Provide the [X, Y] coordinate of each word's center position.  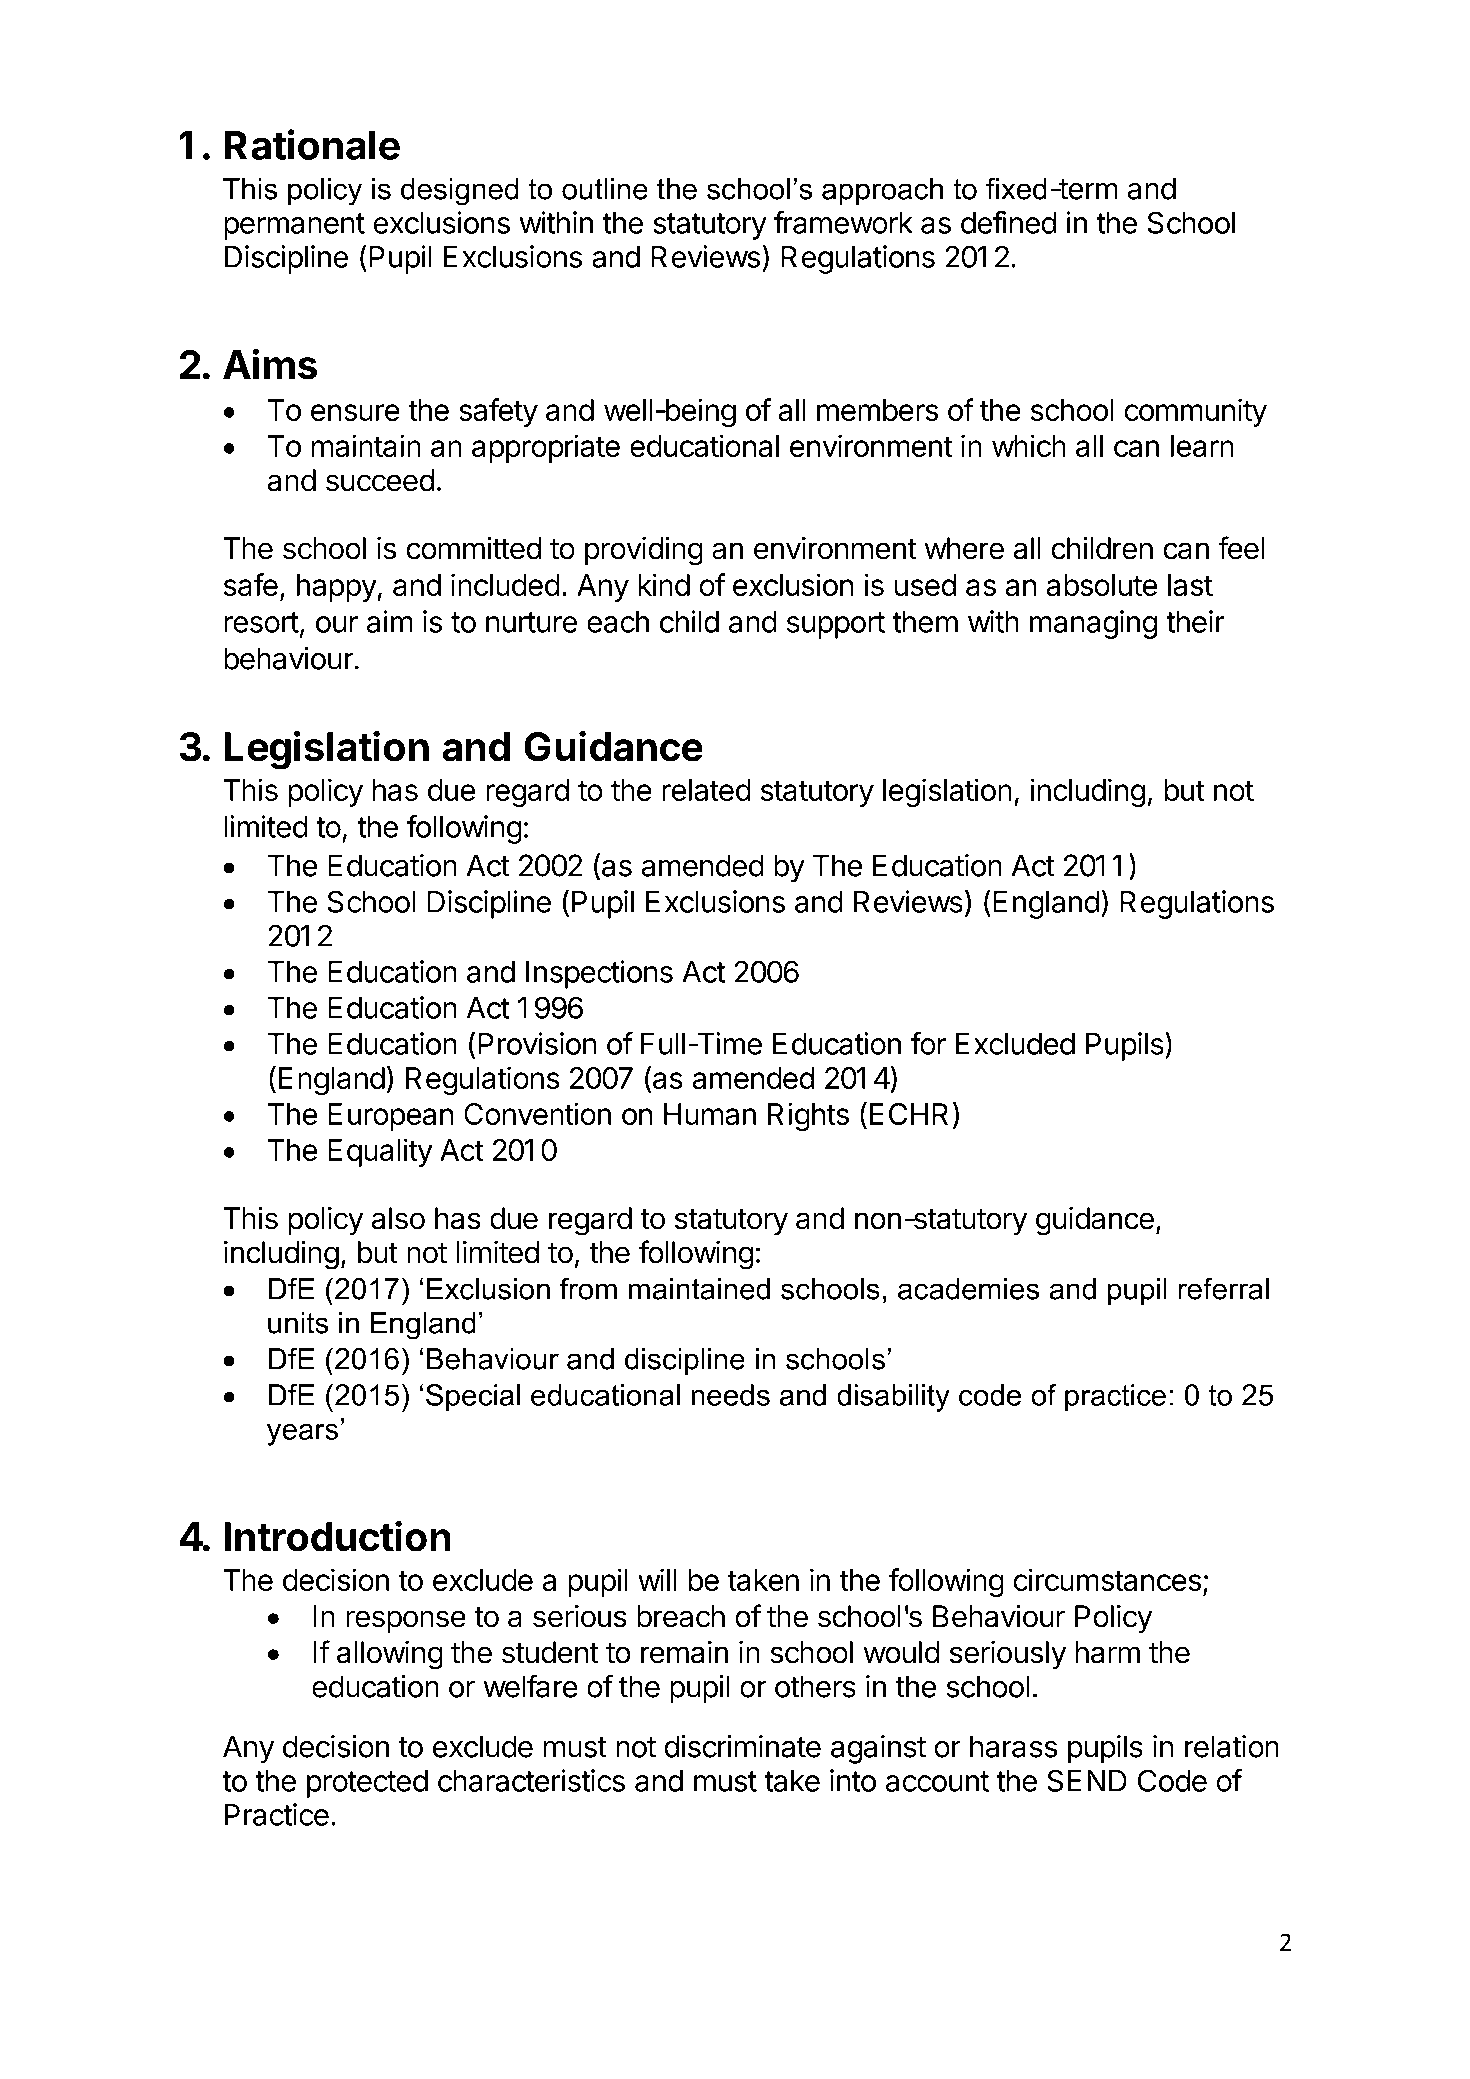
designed [459, 192]
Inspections [599, 974]
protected [367, 1784]
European [391, 1117]
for [928, 1043]
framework [843, 222]
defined [1008, 222]
